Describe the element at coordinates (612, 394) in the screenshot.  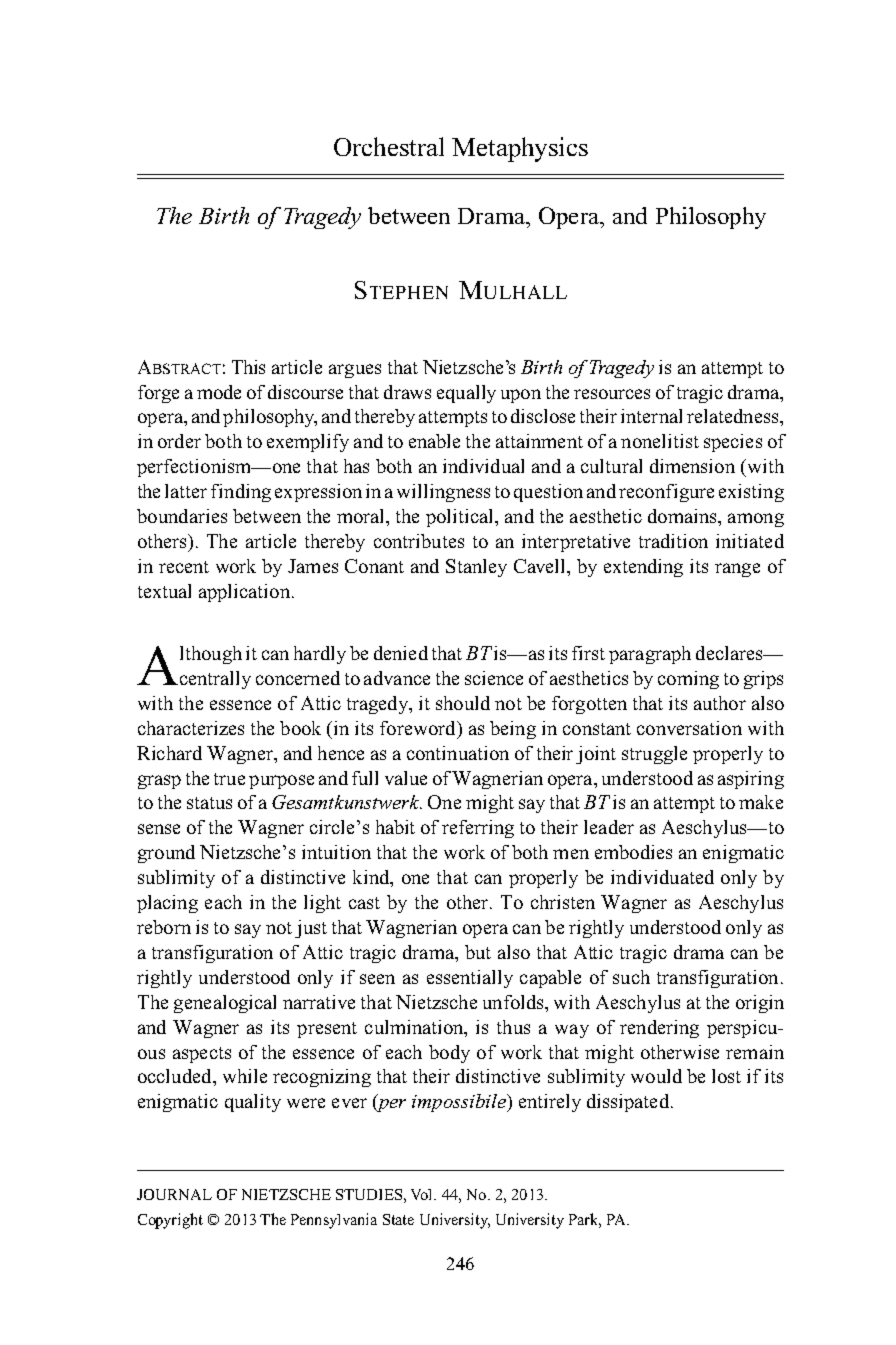
I see `resources` at that location.
